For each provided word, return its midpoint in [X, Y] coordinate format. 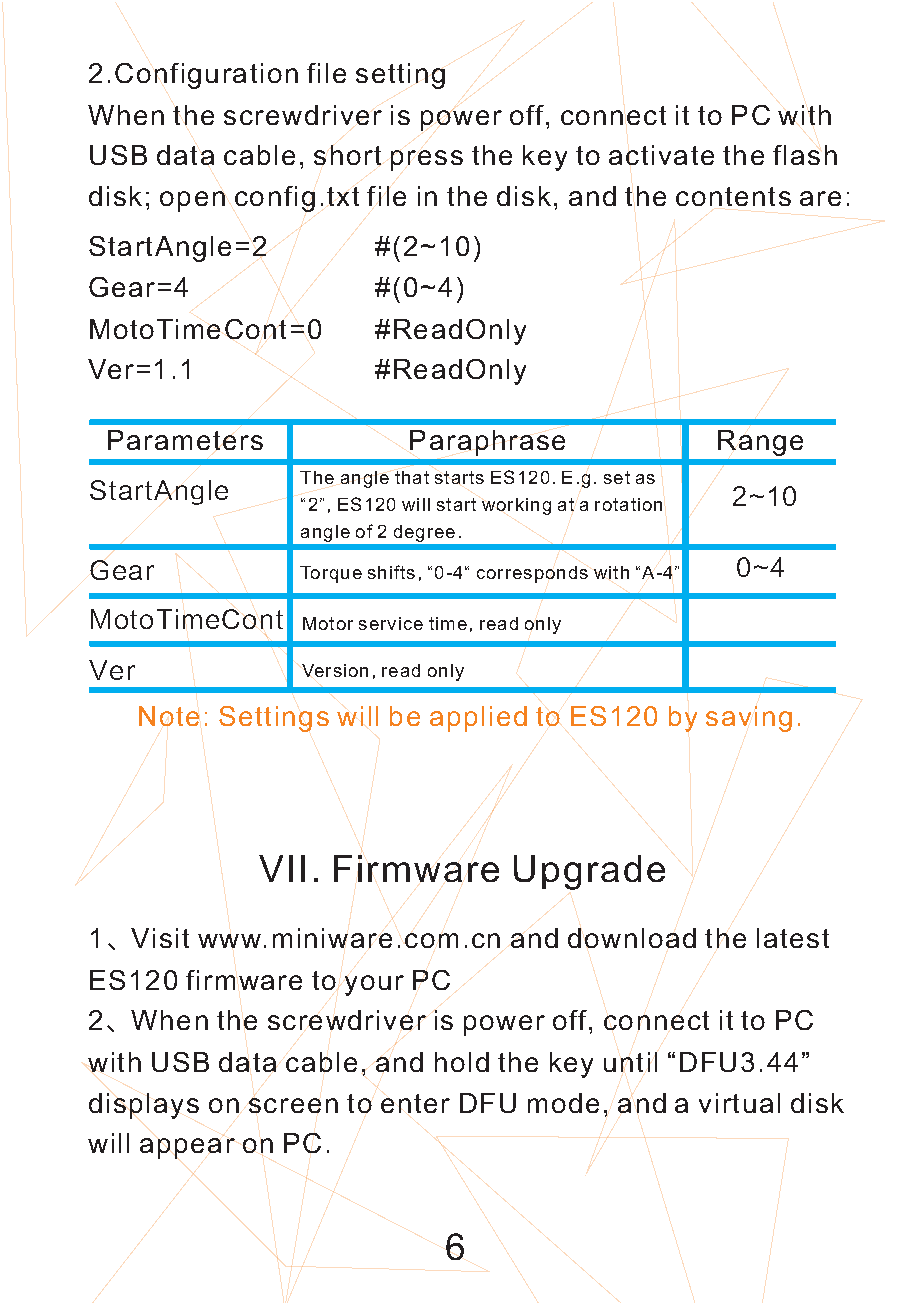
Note [169, 716]
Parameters [185, 440]
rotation [628, 504]
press [427, 160]
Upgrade [589, 872]
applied [478, 719]
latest [793, 938]
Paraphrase [487, 443]
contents [733, 196]
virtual [739, 1103]
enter [415, 1103]
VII [282, 868]
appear [187, 1148]
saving [749, 719]
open [192, 201]
